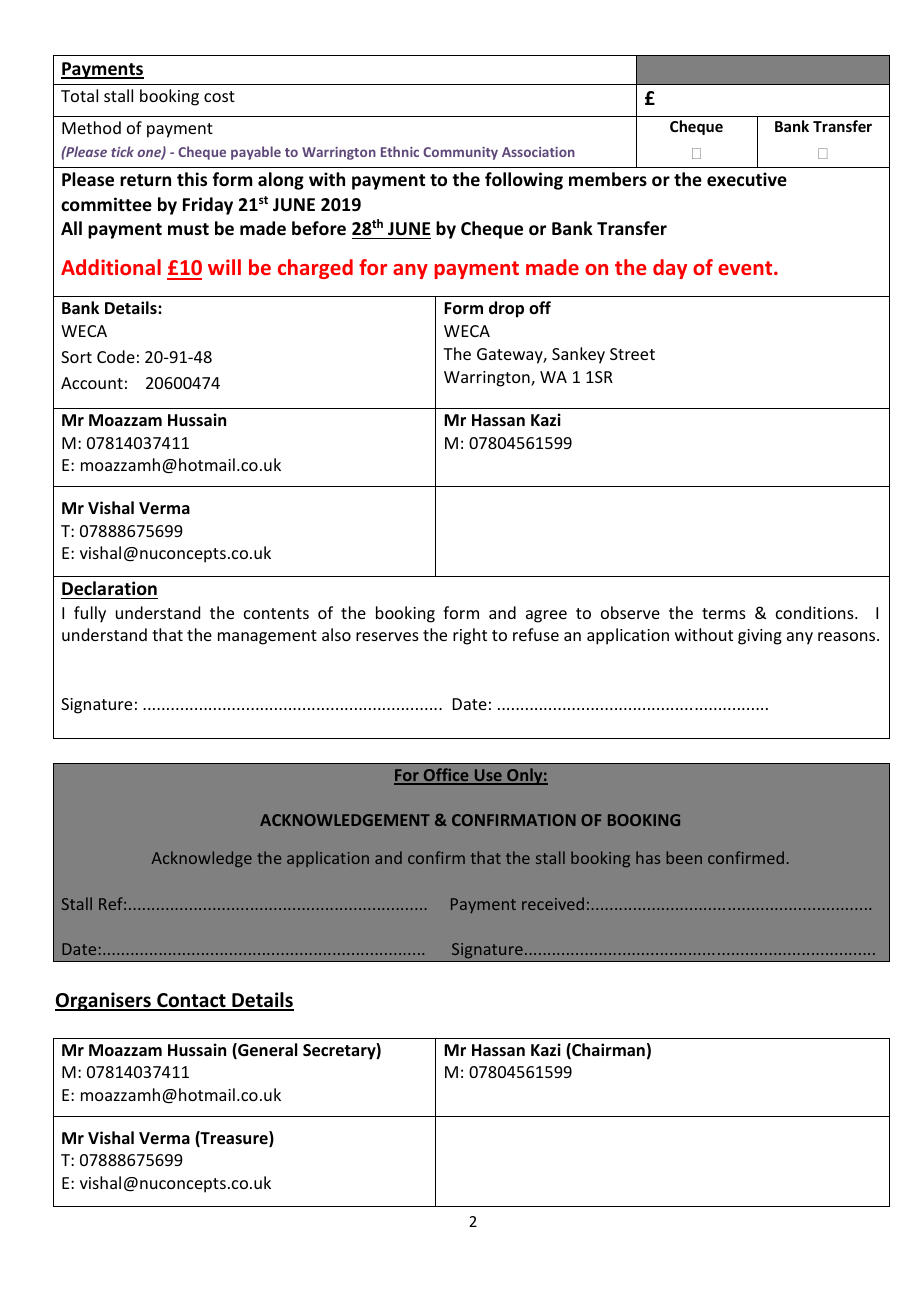 This screenshot has height=1308, width=924. Describe the element at coordinates (724, 613) in the screenshot. I see `terms` at that location.
